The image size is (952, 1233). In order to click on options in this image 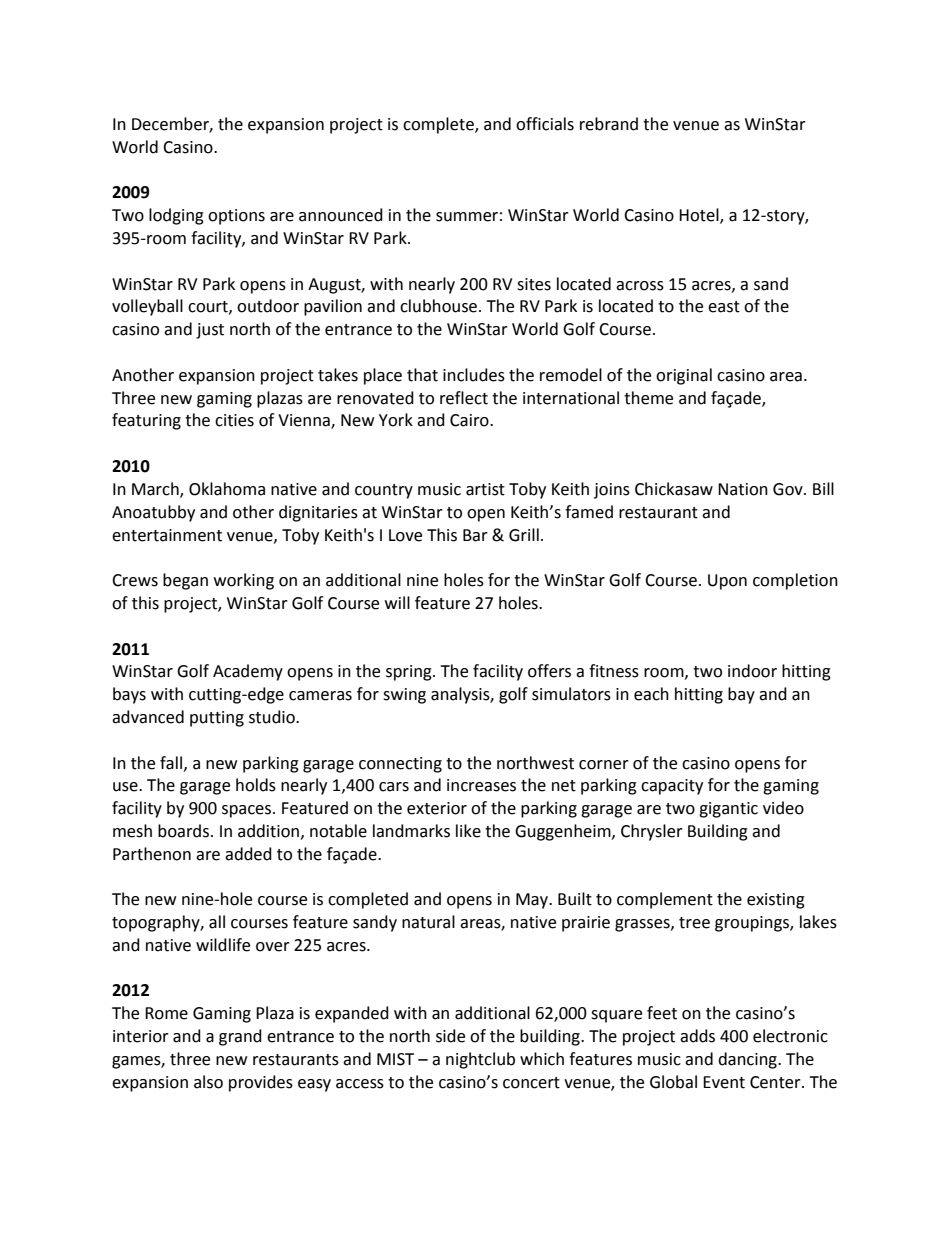, I will do `click(236, 217)`.
